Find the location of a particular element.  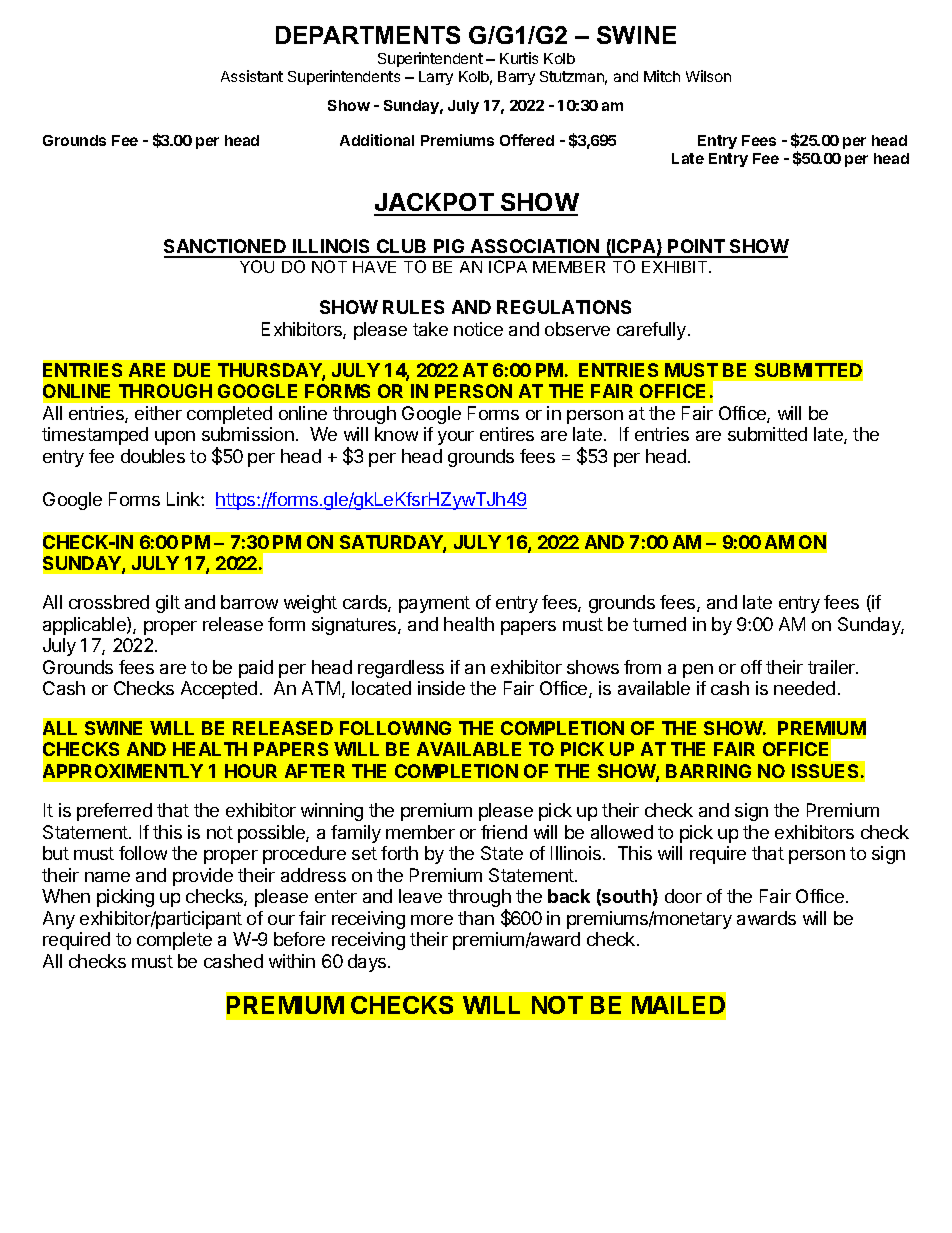

Any is located at coordinates (59, 920).
